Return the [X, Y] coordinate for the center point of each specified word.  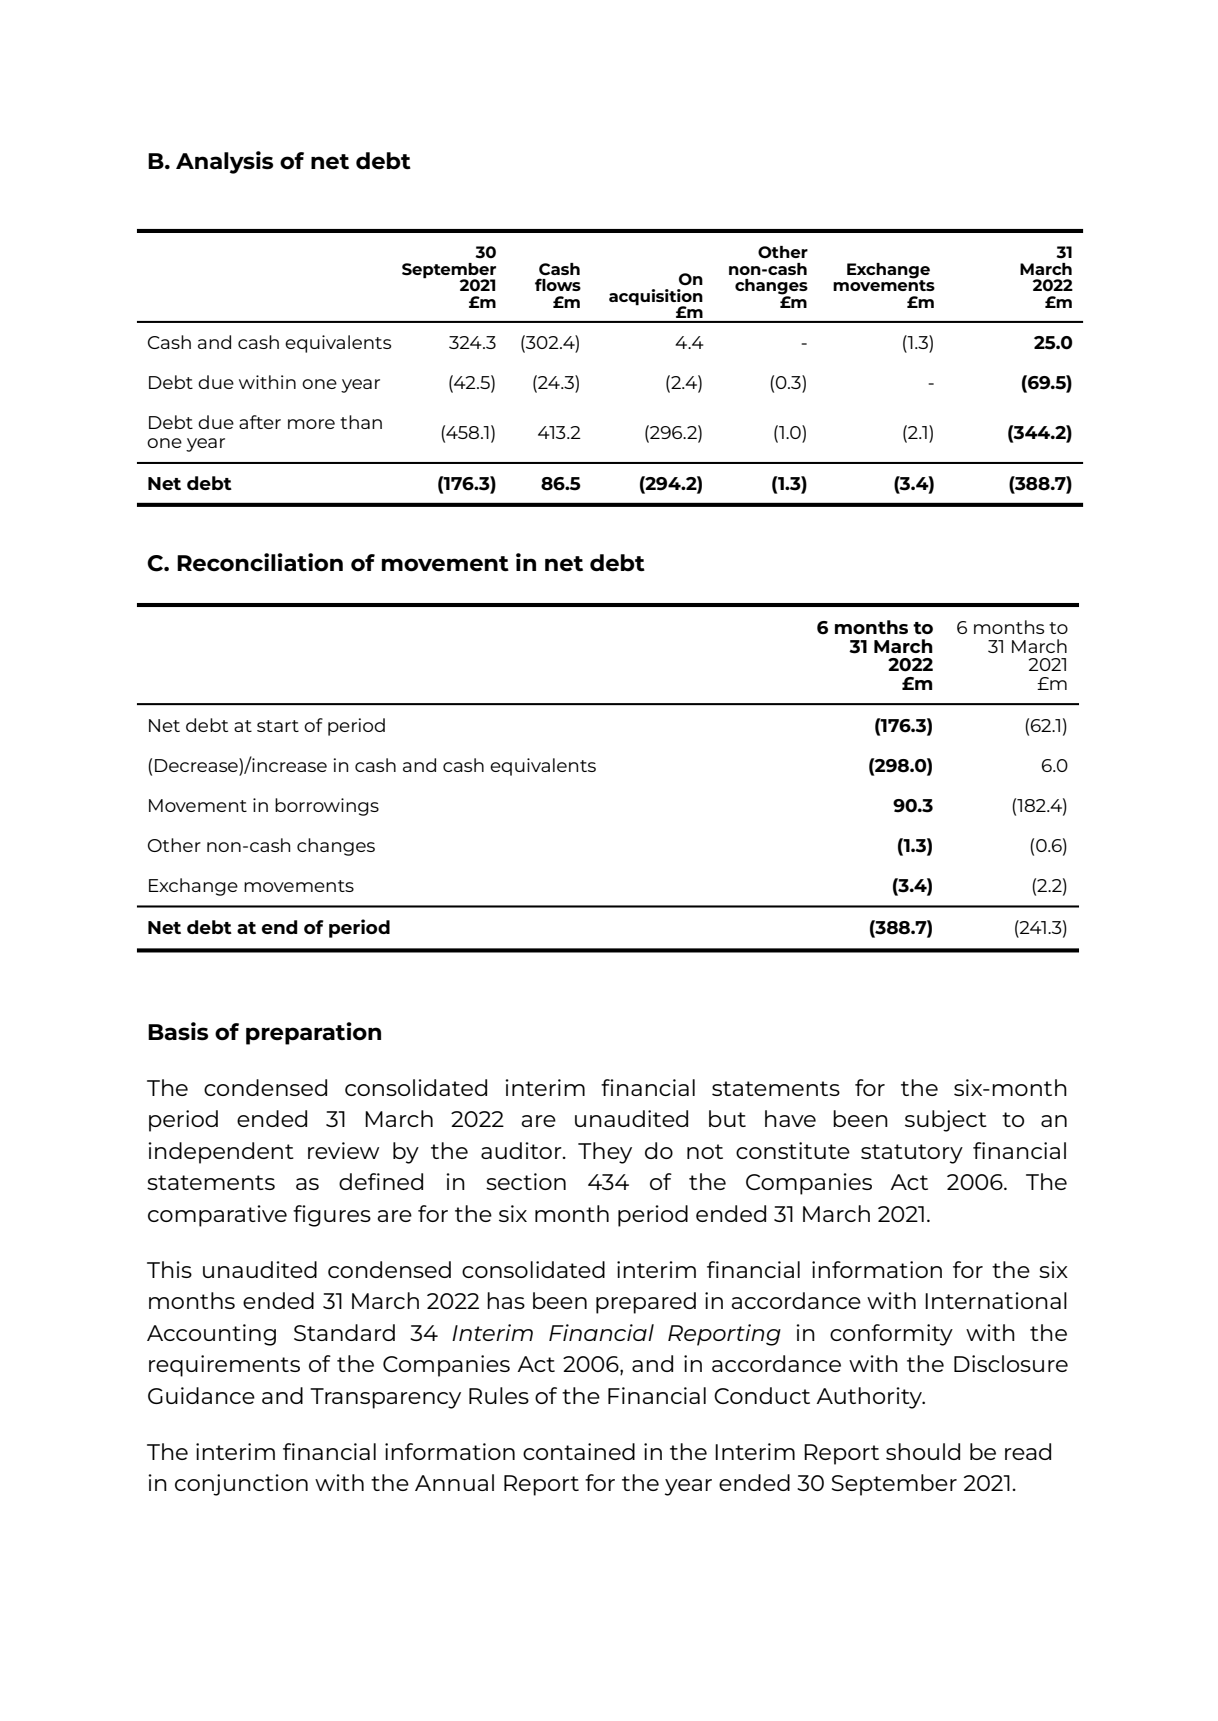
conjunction [241, 1485]
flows [558, 284]
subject [946, 1121]
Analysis [224, 162]
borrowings [327, 807]
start [278, 726]
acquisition [656, 298]
